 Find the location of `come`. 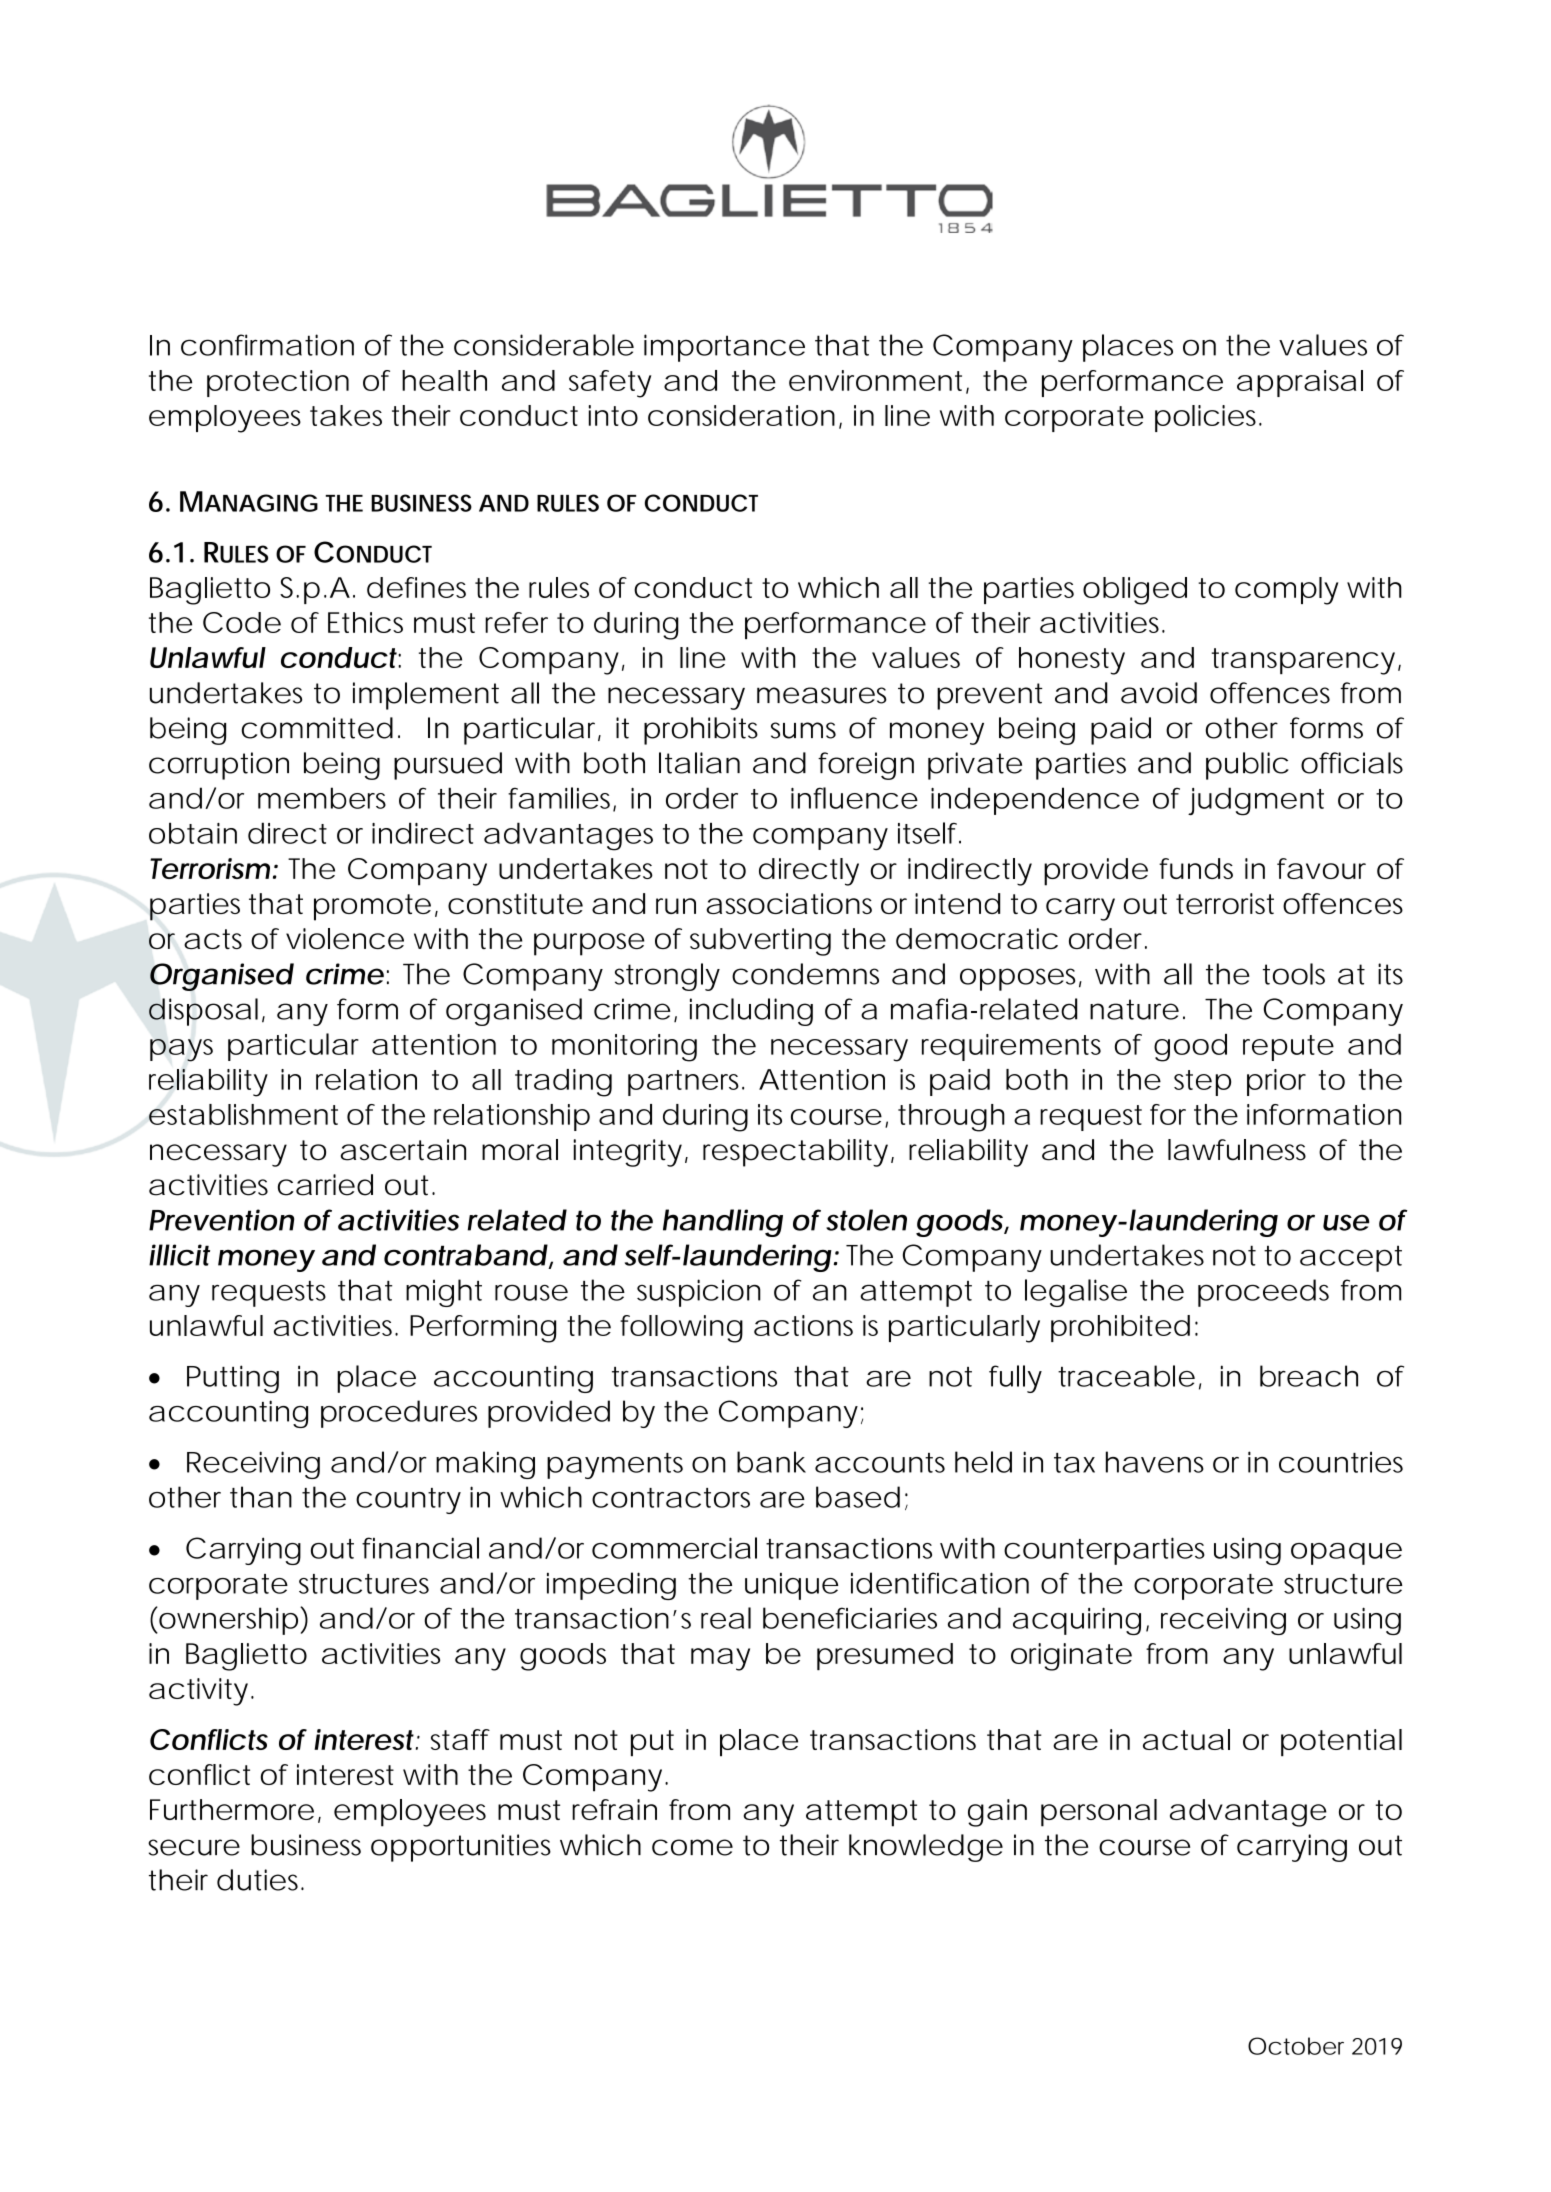

come is located at coordinates (692, 1847).
